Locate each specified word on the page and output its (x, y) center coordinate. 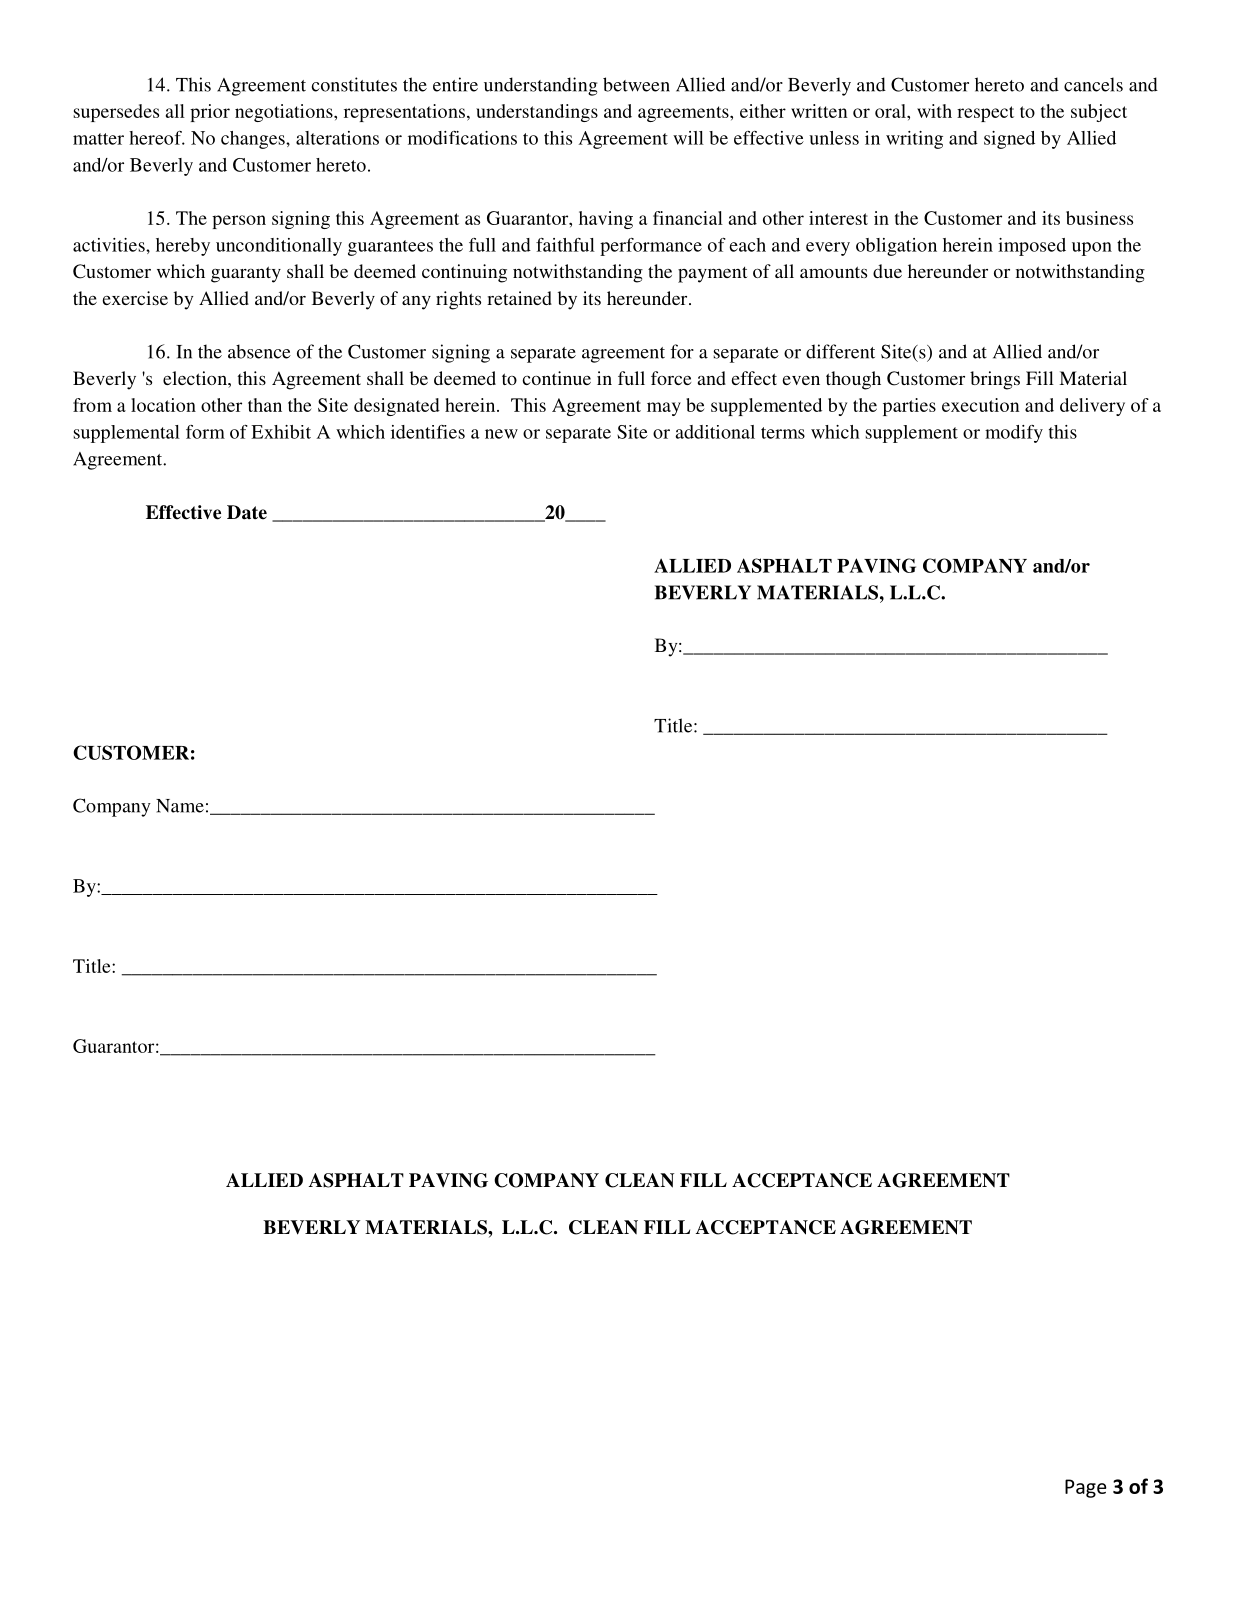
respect (985, 114)
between (636, 84)
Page (1086, 1488)
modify (1014, 434)
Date (247, 512)
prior (210, 113)
